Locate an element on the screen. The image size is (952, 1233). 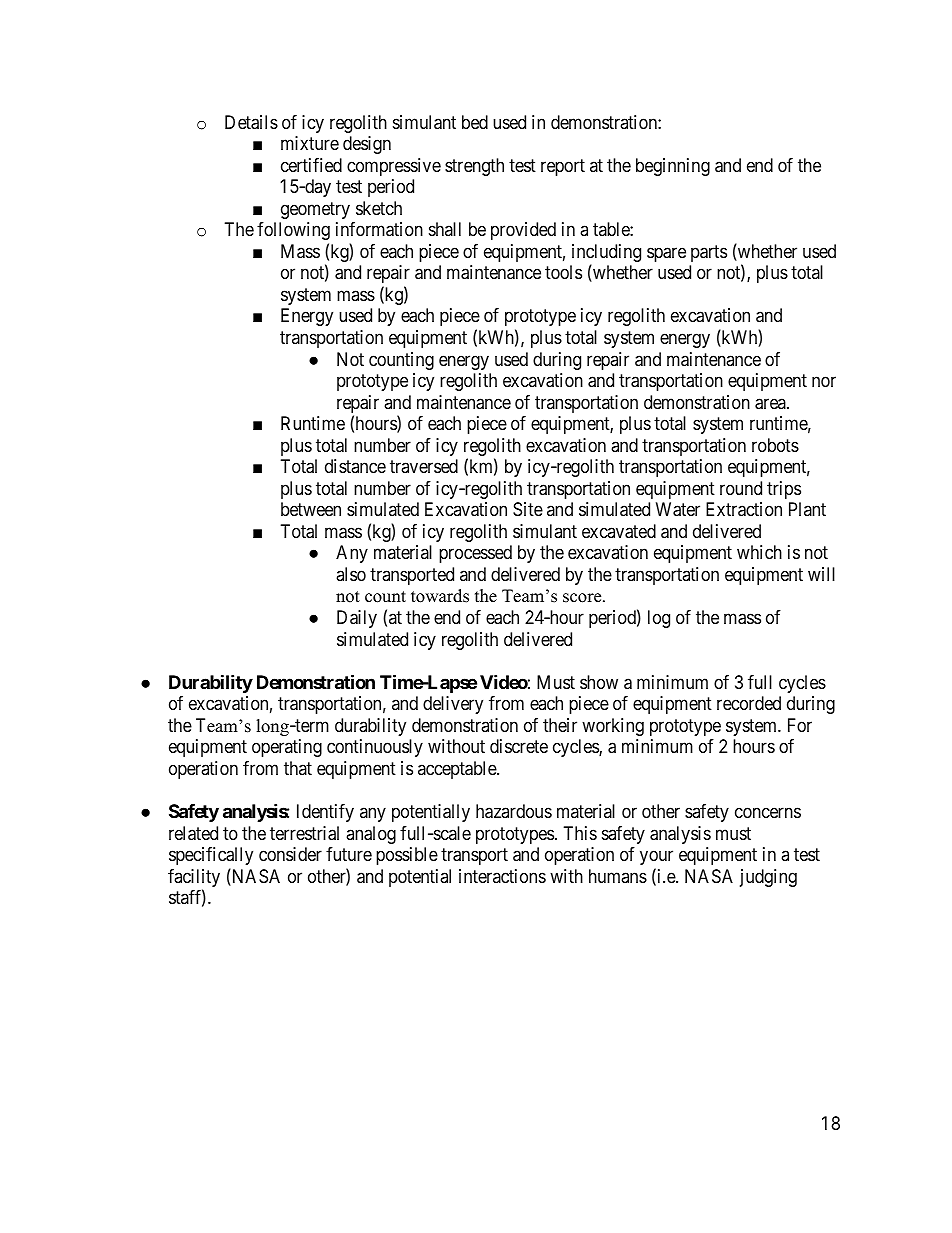
towards is located at coordinates (440, 596).
